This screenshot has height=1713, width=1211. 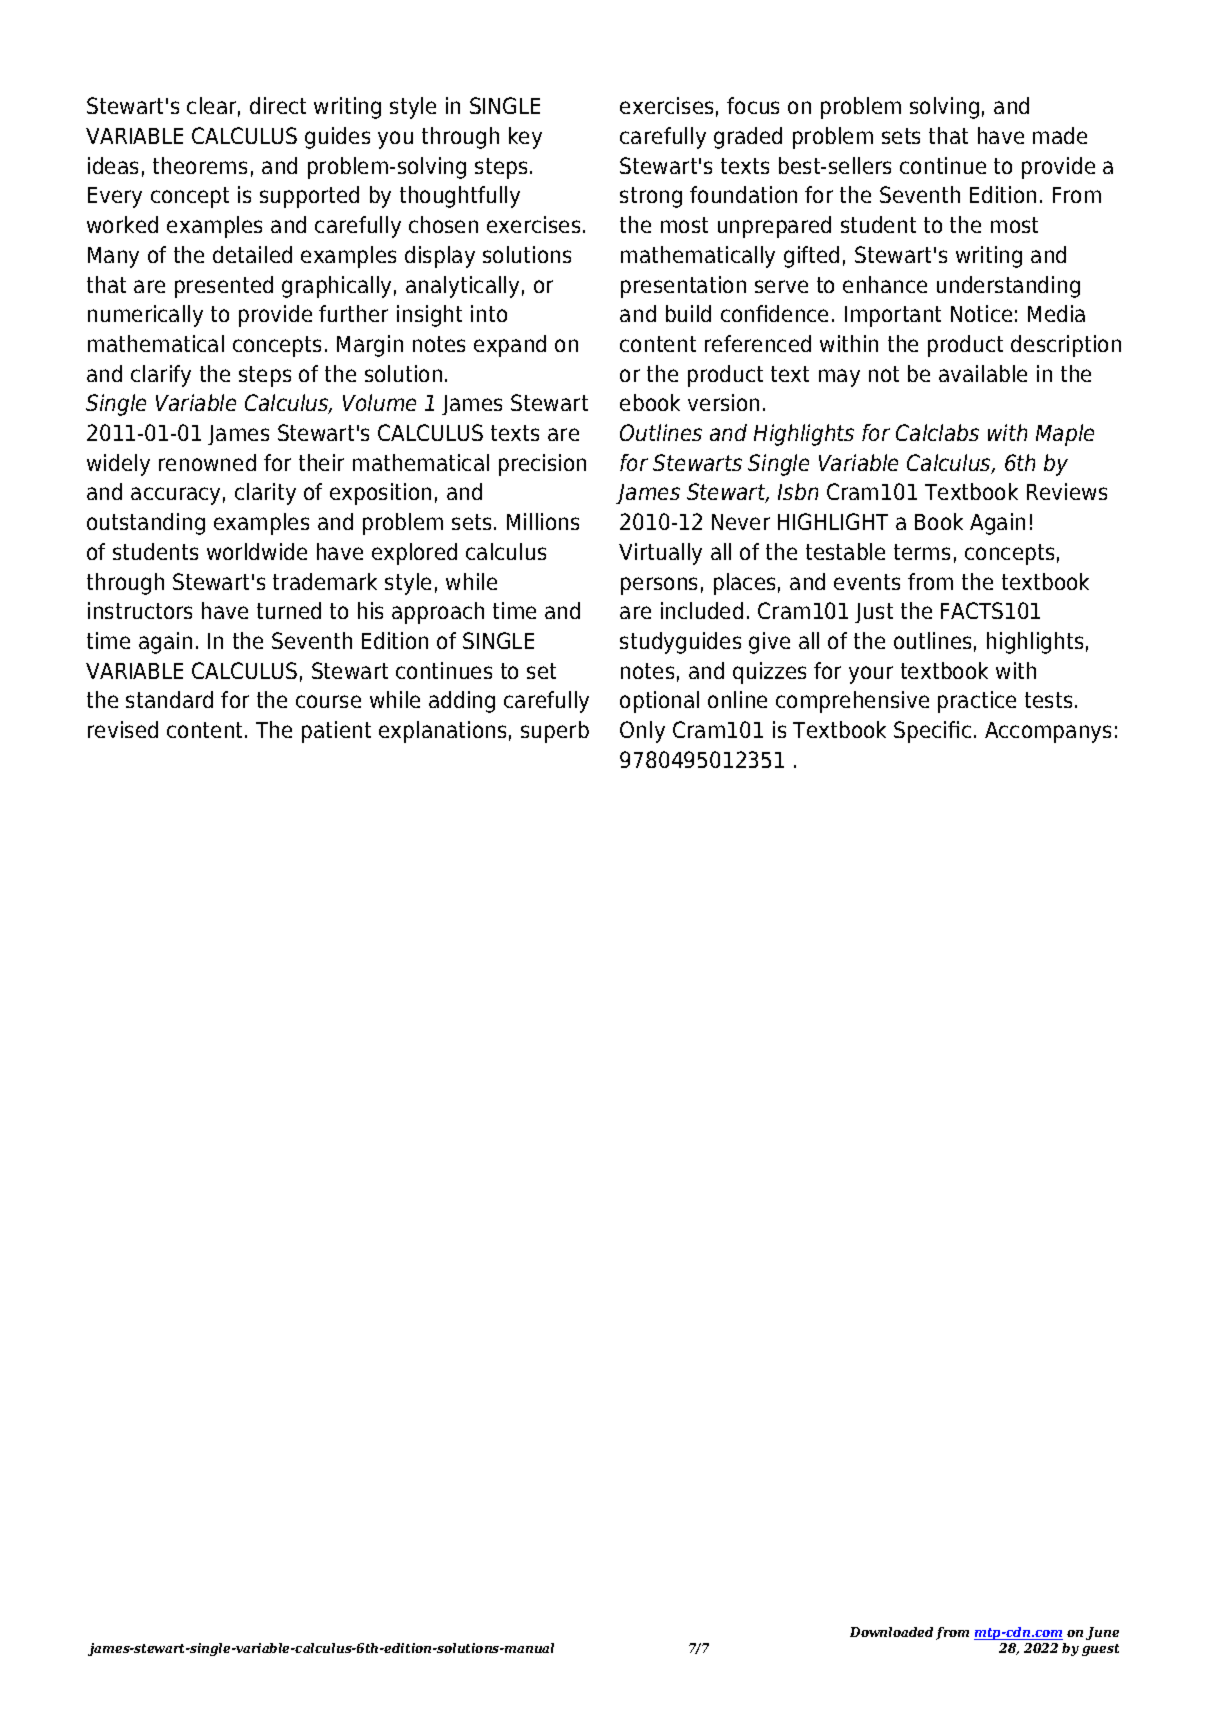 I want to click on practice, so click(x=977, y=702).
